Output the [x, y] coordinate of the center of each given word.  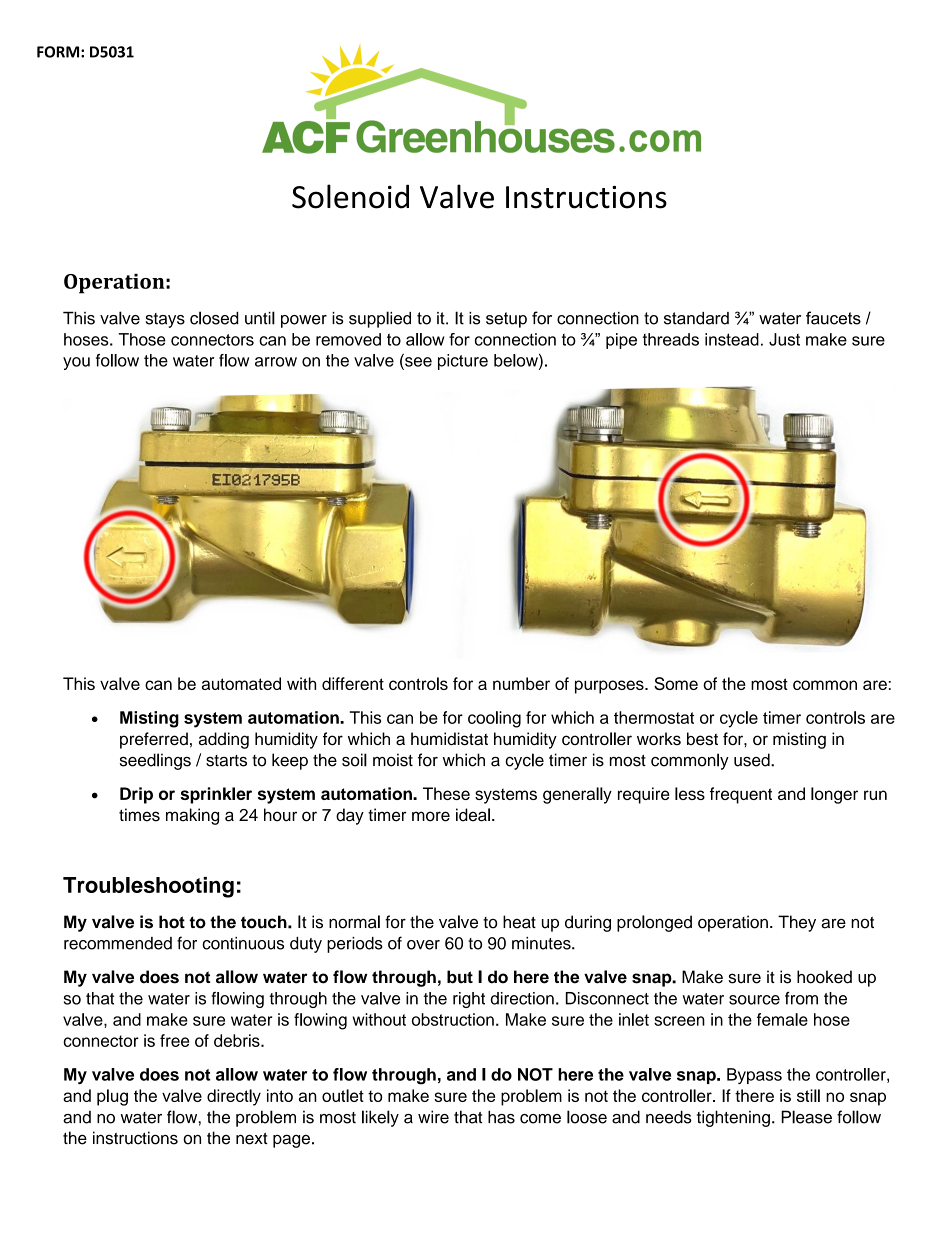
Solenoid [350, 196]
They [797, 923]
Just [784, 339]
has [501, 1117]
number [521, 683]
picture [463, 362]
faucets [833, 318]
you [76, 363]
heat [519, 922]
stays [165, 320]
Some [676, 683]
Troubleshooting [148, 887]
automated [241, 683]
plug [112, 1097]
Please [806, 1117]
